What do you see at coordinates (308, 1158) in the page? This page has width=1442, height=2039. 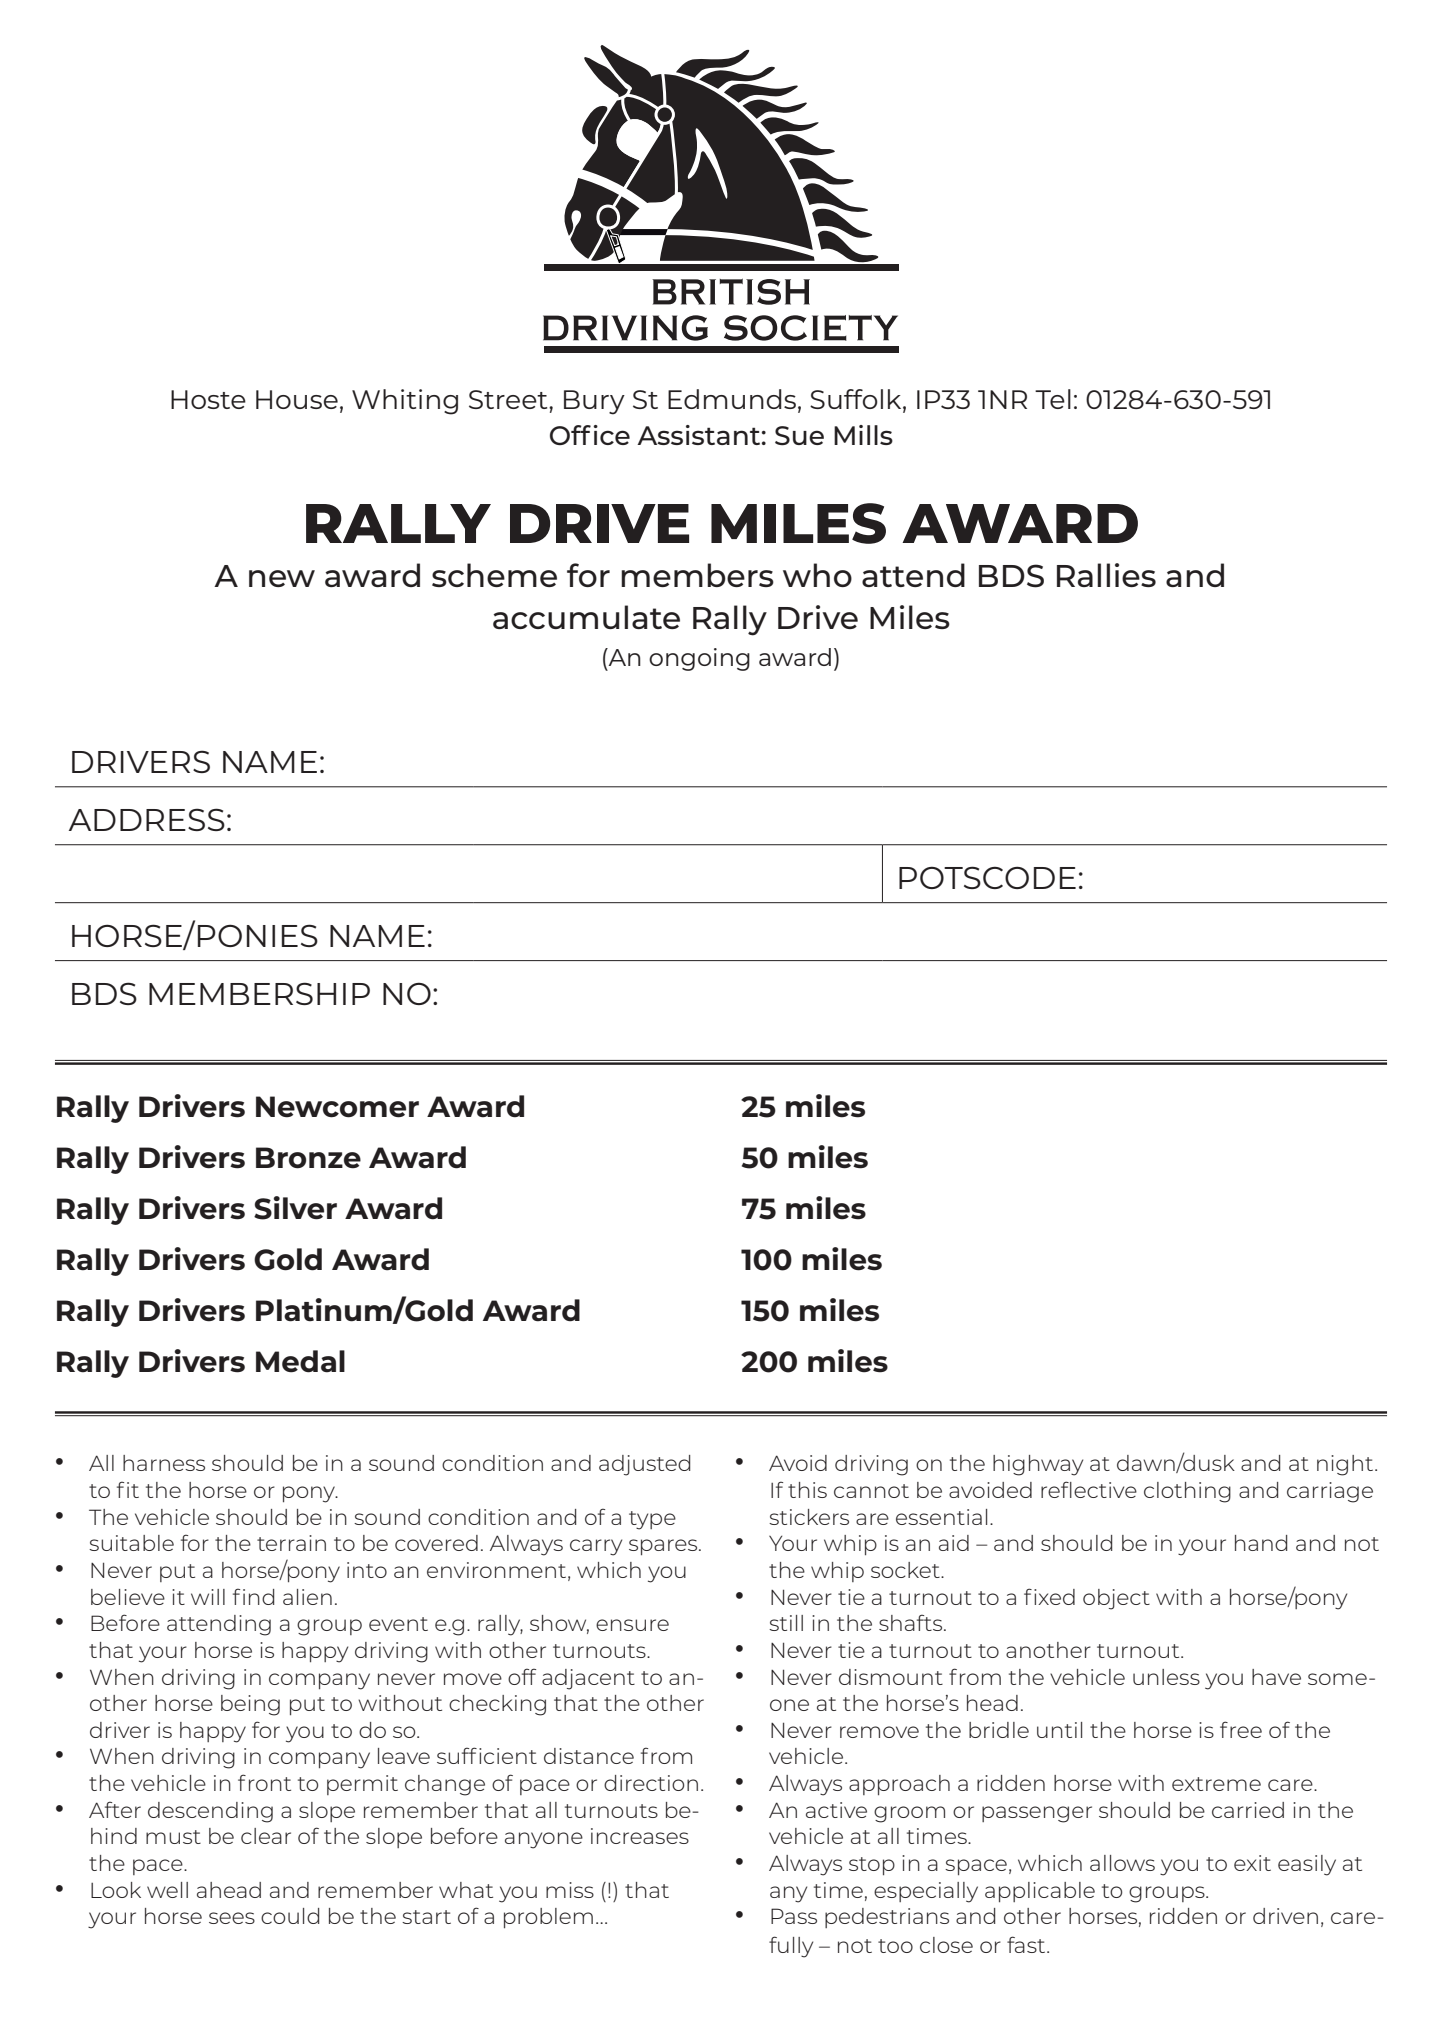 I see `Bronze` at bounding box center [308, 1158].
